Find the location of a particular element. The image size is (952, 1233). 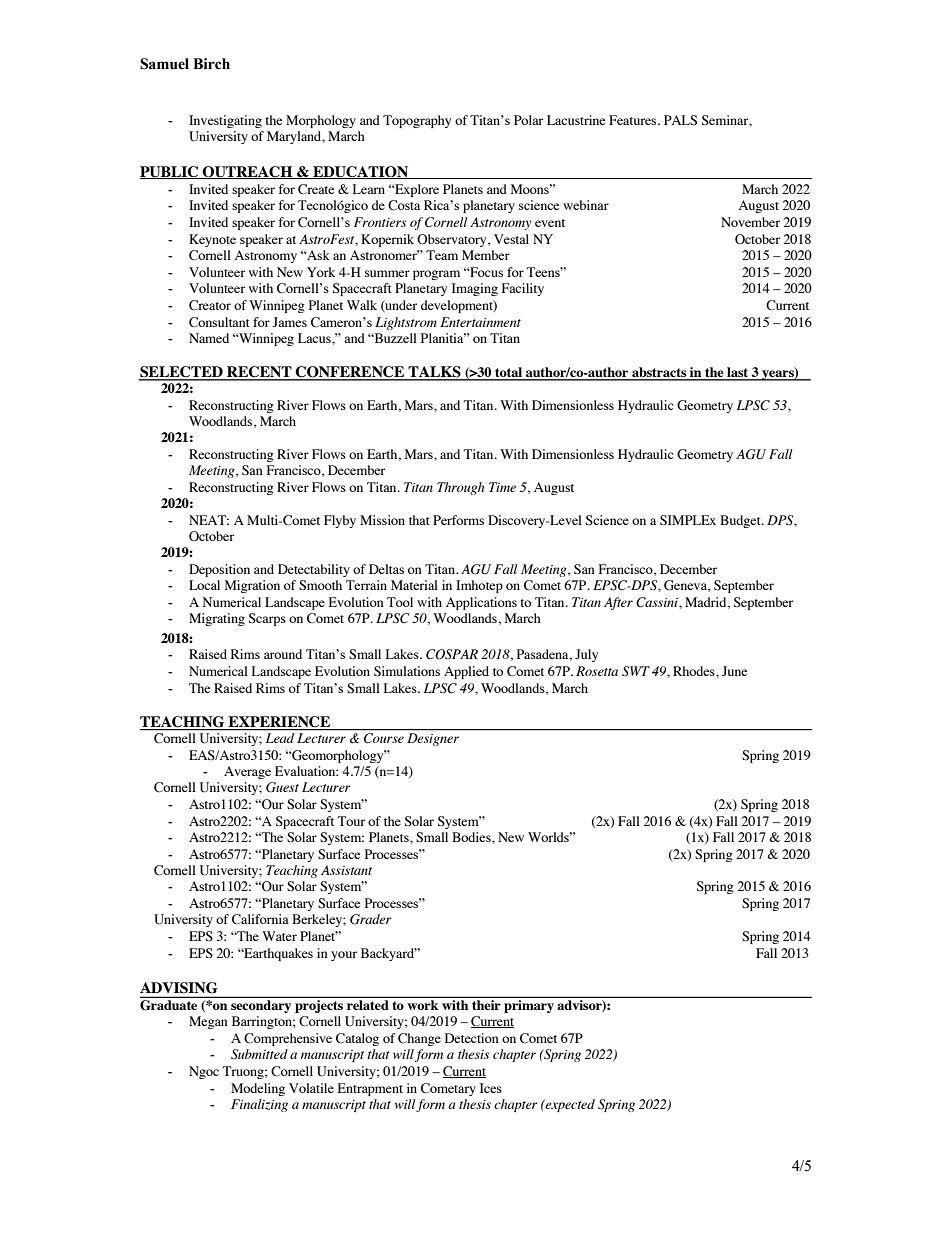

Average is located at coordinates (247, 772).
